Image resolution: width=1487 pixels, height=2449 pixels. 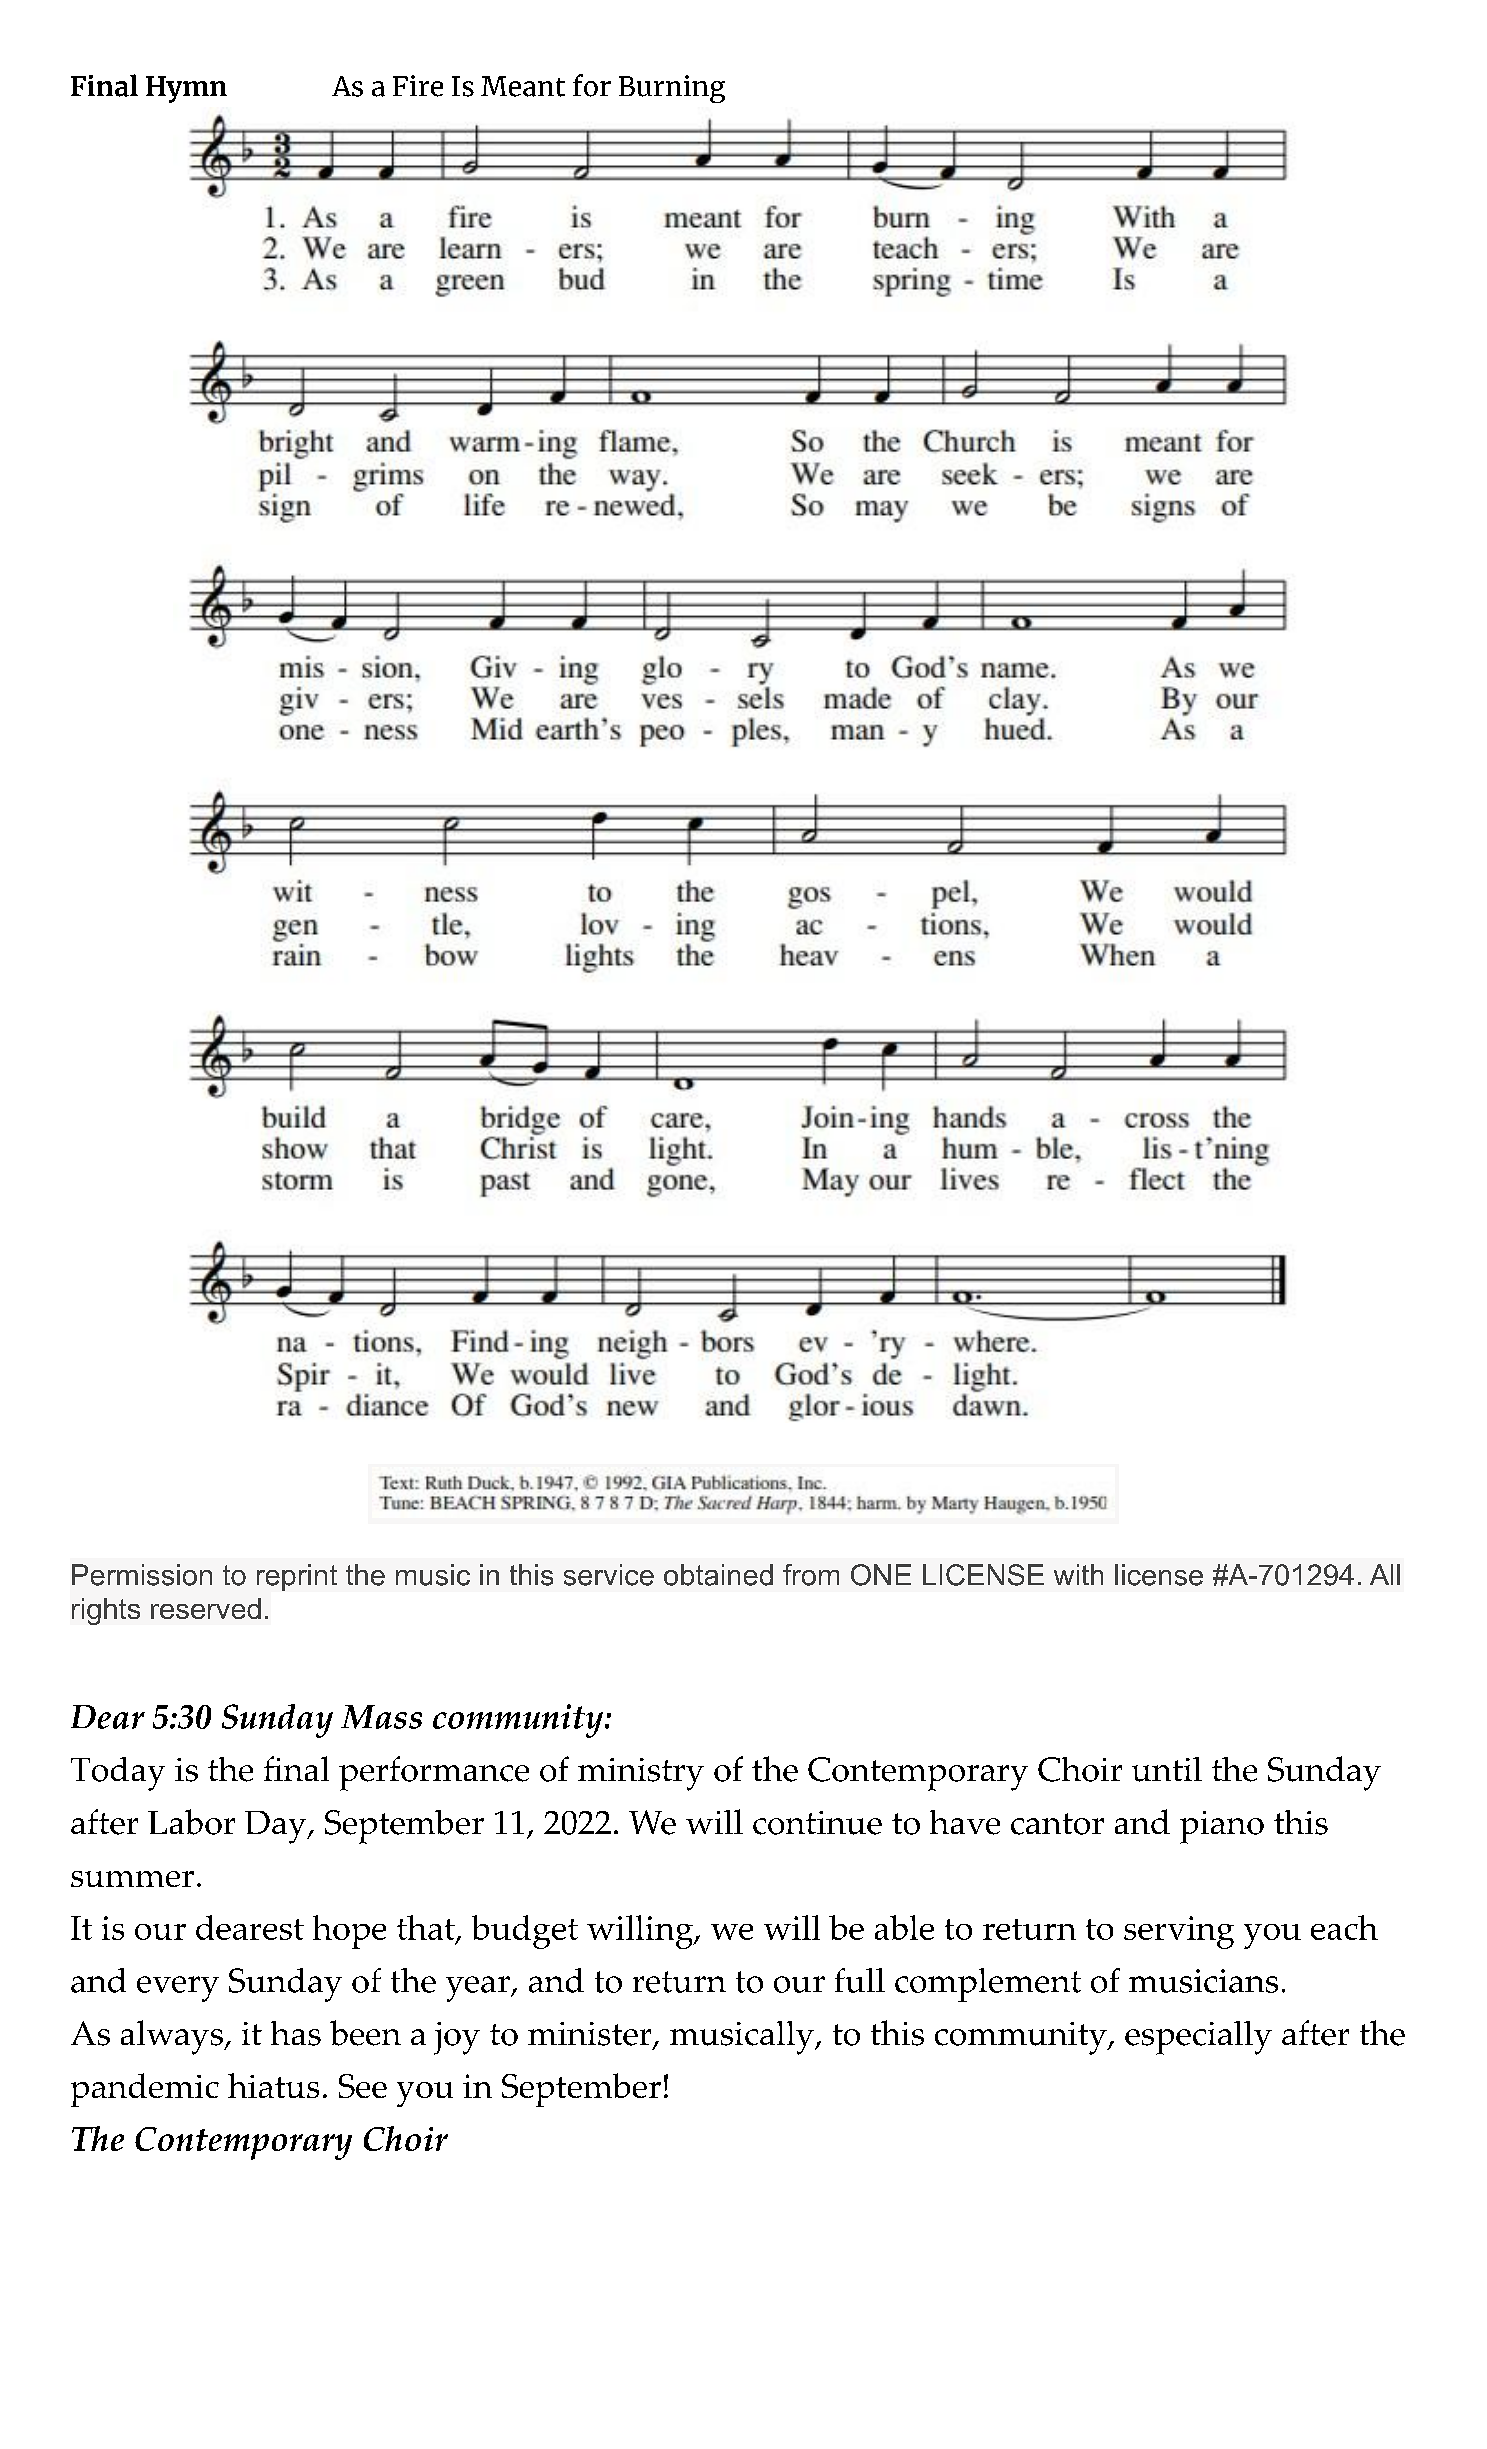 What do you see at coordinates (297, 1577) in the screenshot?
I see `reprint` at bounding box center [297, 1577].
